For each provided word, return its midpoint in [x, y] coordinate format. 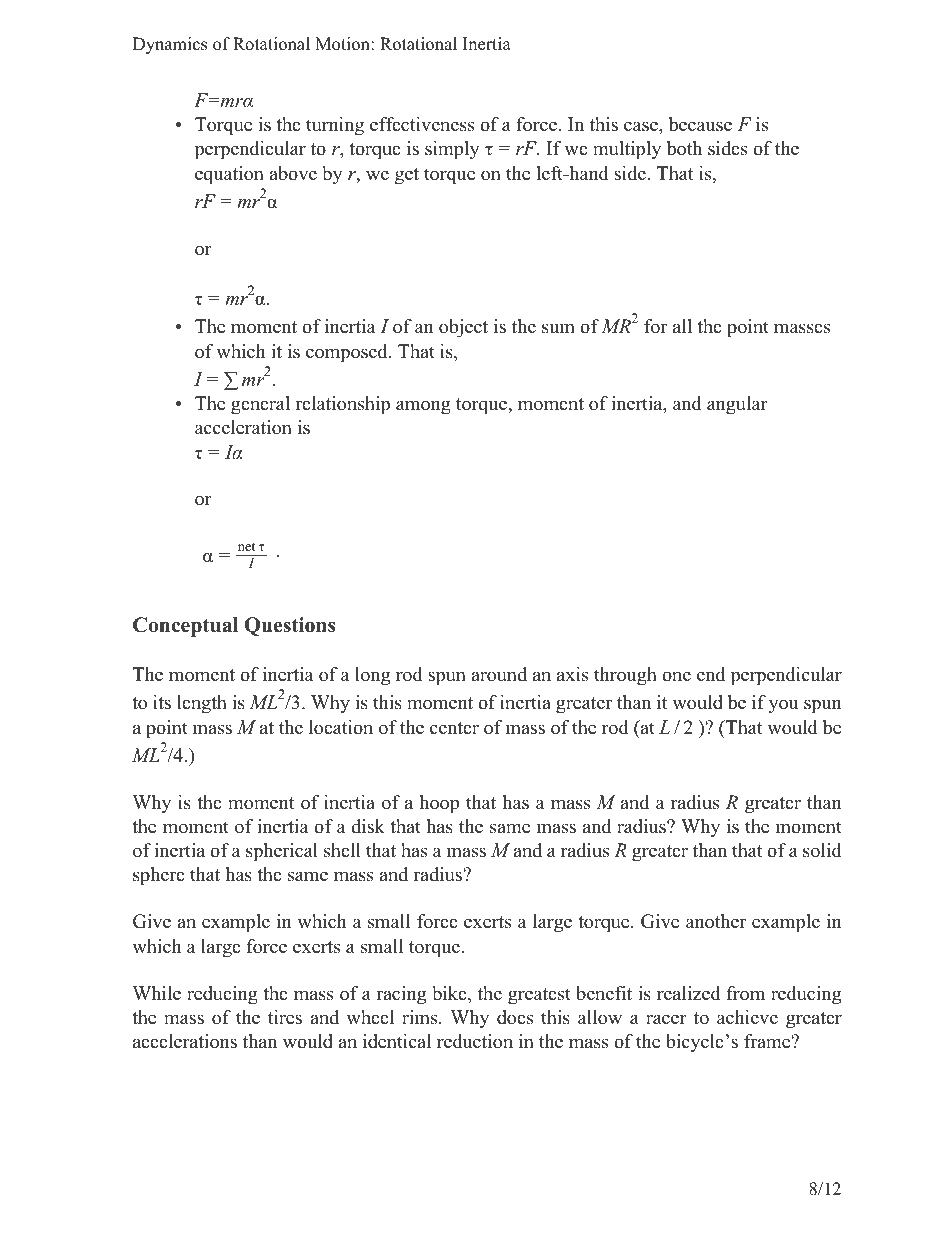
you [783, 706]
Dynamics [170, 45]
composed [348, 353]
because [700, 124]
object [463, 328]
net [246, 547]
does [515, 1017]
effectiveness [422, 124]
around [499, 674]
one [676, 676]
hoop [439, 804]
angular [737, 405]
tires [285, 1017]
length [202, 704]
